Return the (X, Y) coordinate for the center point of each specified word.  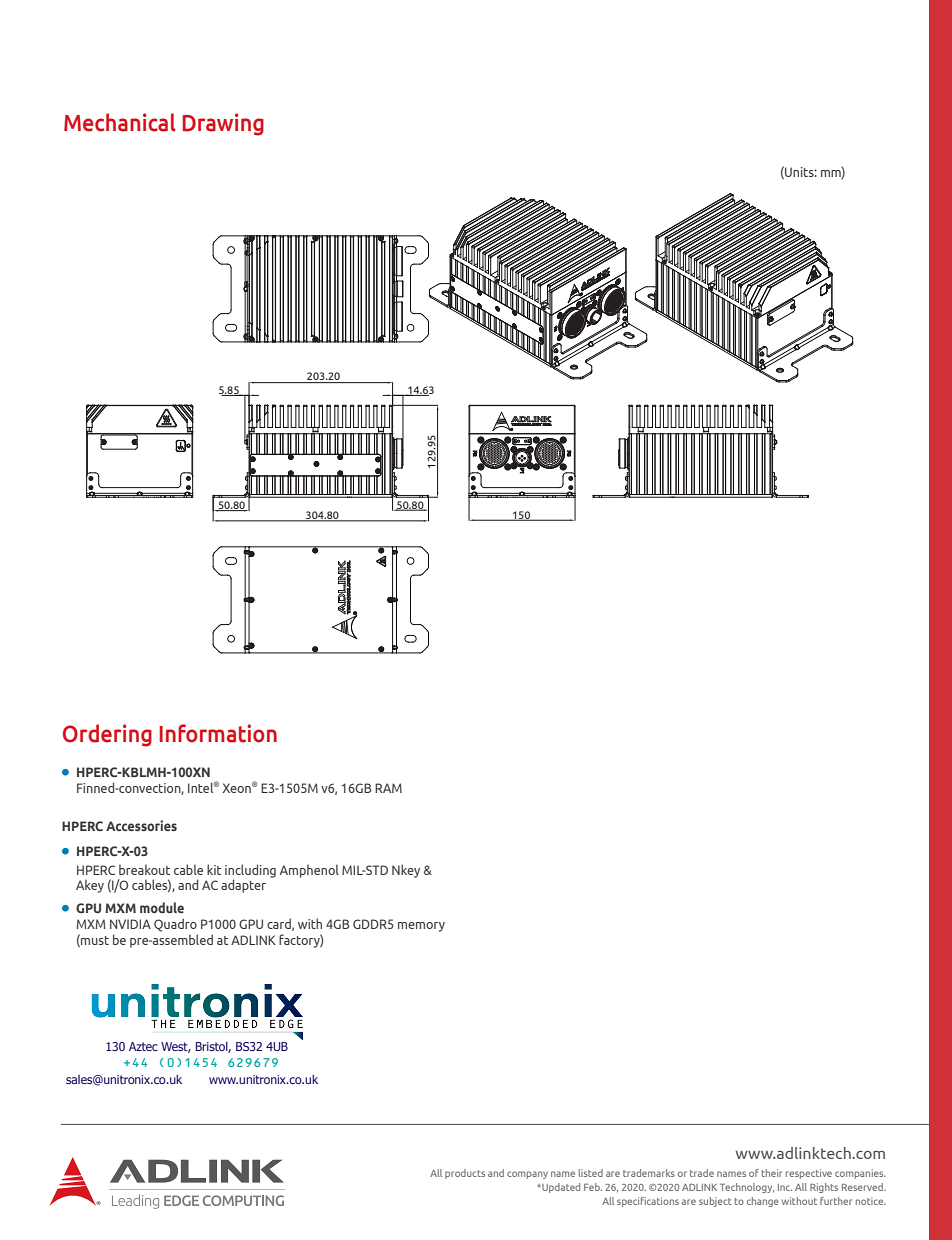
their (772, 1173)
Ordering (107, 735)
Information (218, 733)
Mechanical (120, 122)
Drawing (223, 124)
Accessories (141, 825)
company (527, 1175)
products (465, 1174)
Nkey (406, 871)
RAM (388, 788)
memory (421, 927)
